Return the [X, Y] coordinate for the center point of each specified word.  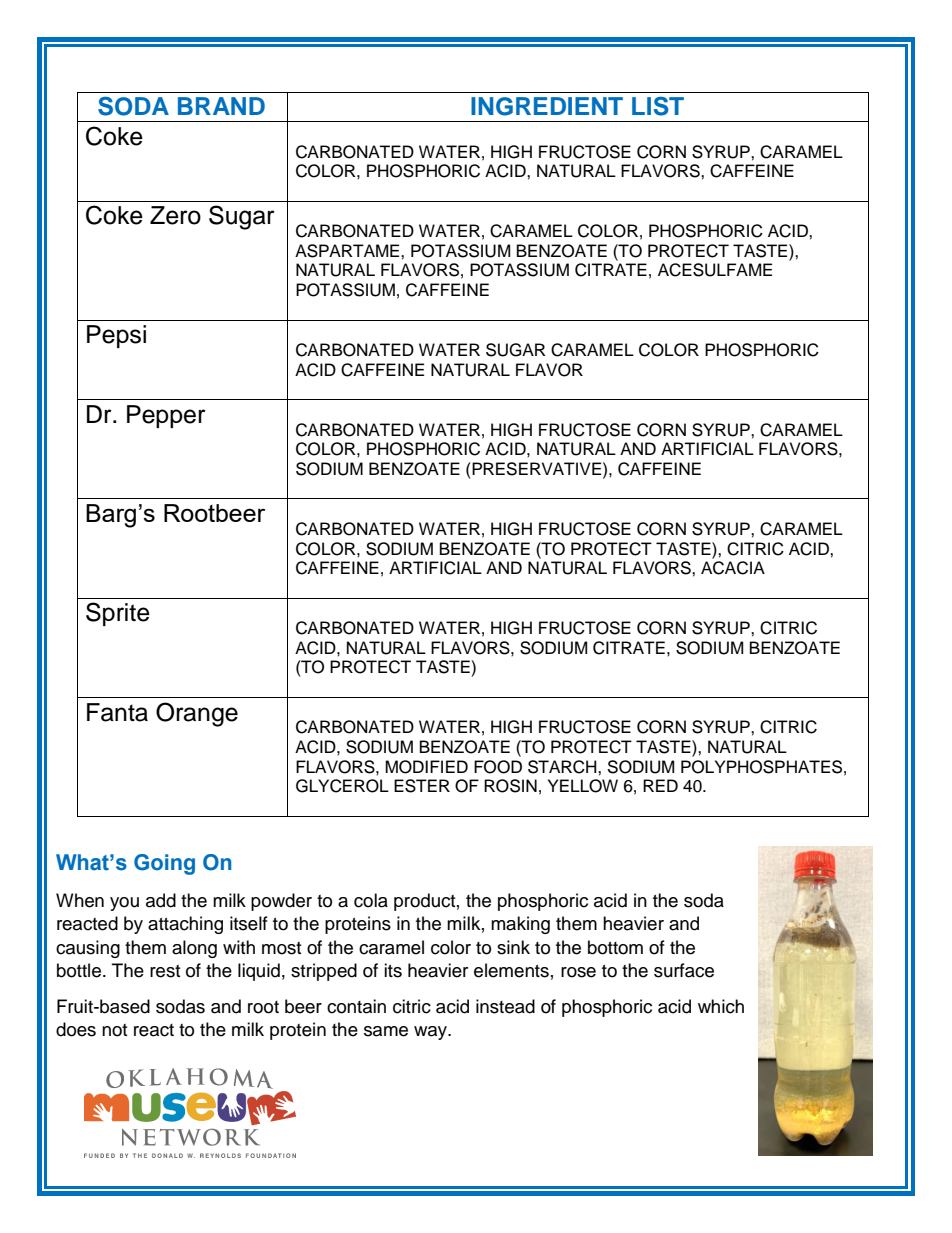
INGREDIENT [547, 106]
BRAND [221, 106]
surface [684, 970]
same [386, 1031]
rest [165, 971]
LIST [658, 106]
